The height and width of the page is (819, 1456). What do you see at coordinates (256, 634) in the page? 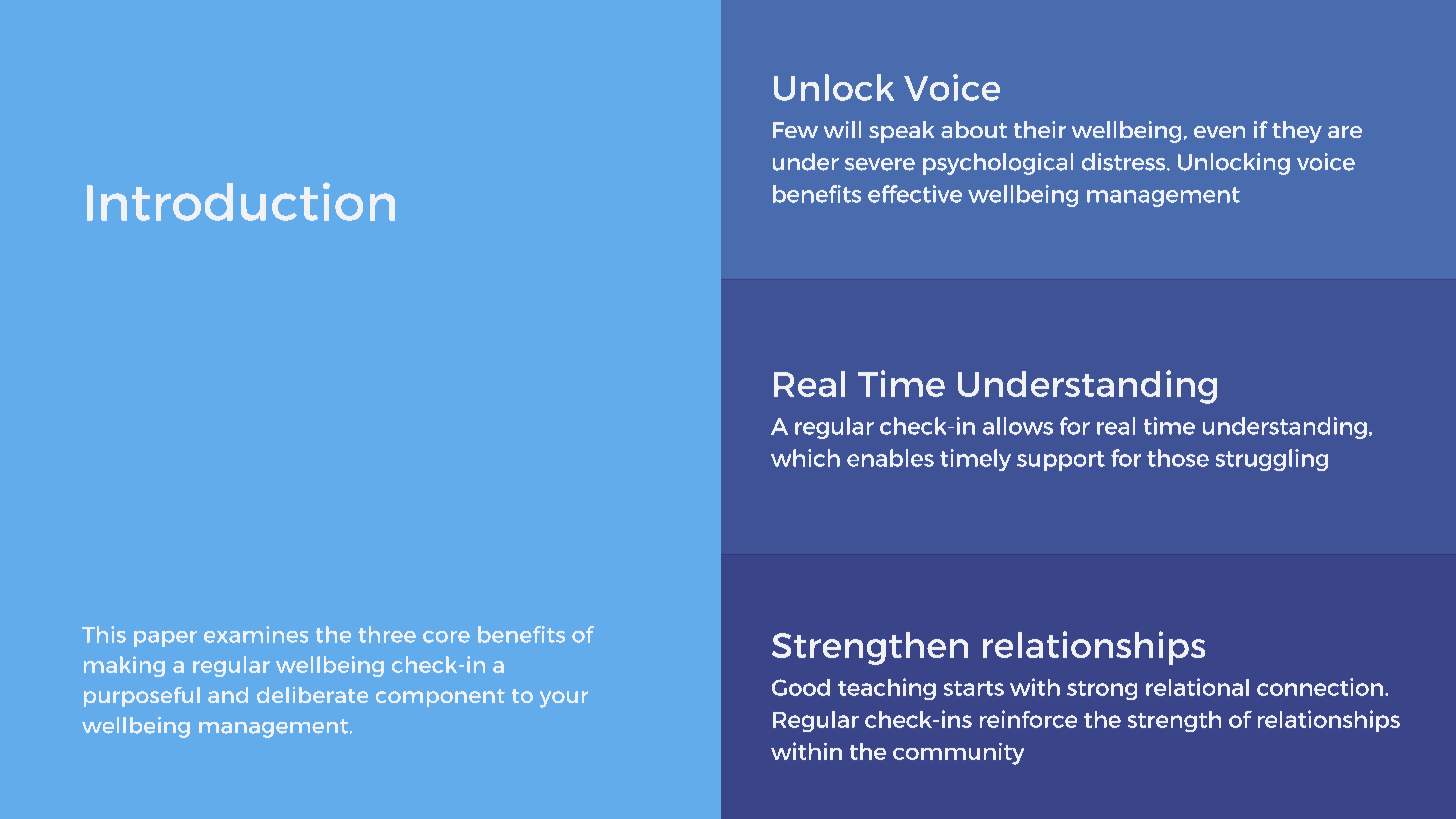
I see `examines` at bounding box center [256, 634].
